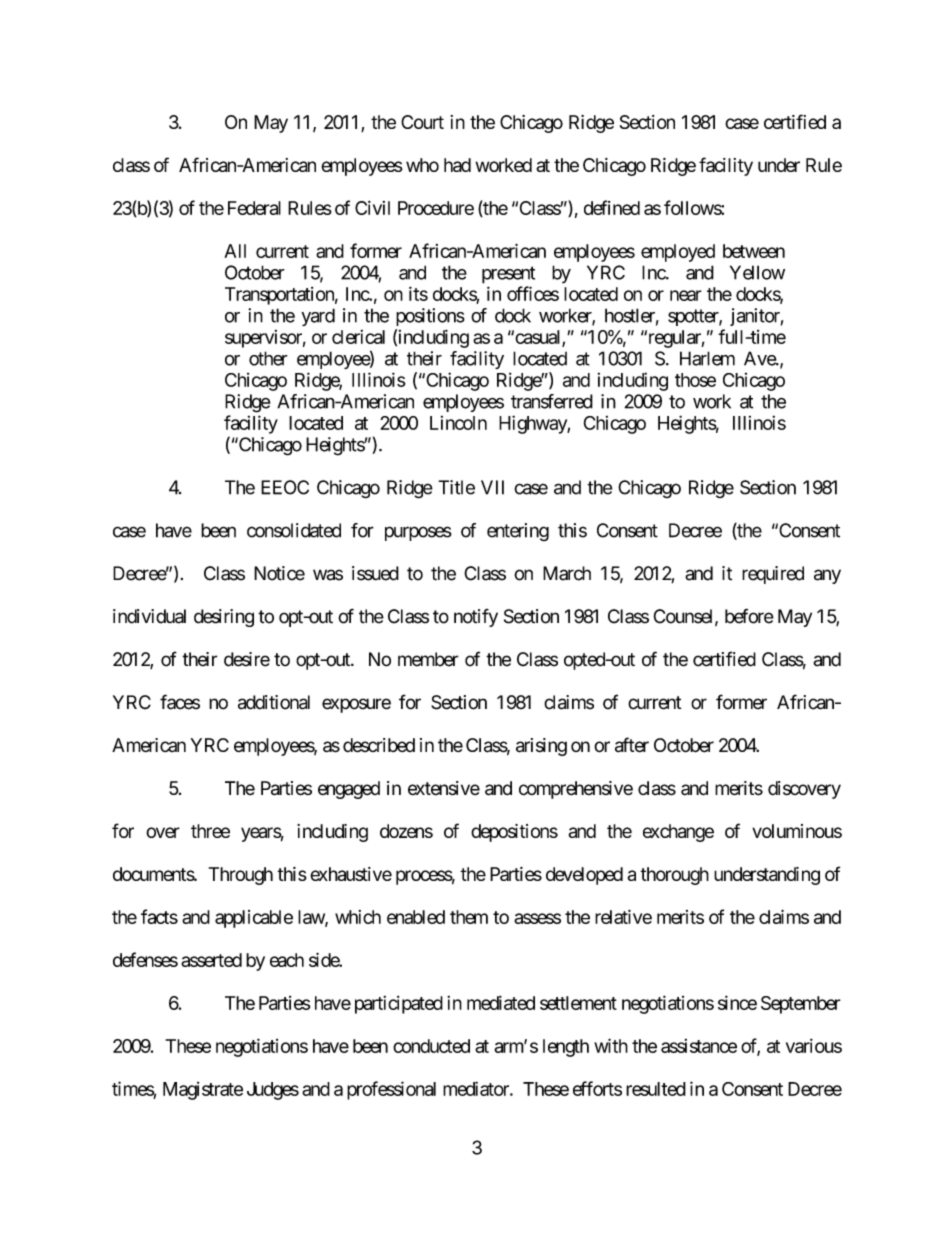 The width and height of the document is (952, 1233). Describe the element at coordinates (773, 575) in the document. I see `required` at that location.
